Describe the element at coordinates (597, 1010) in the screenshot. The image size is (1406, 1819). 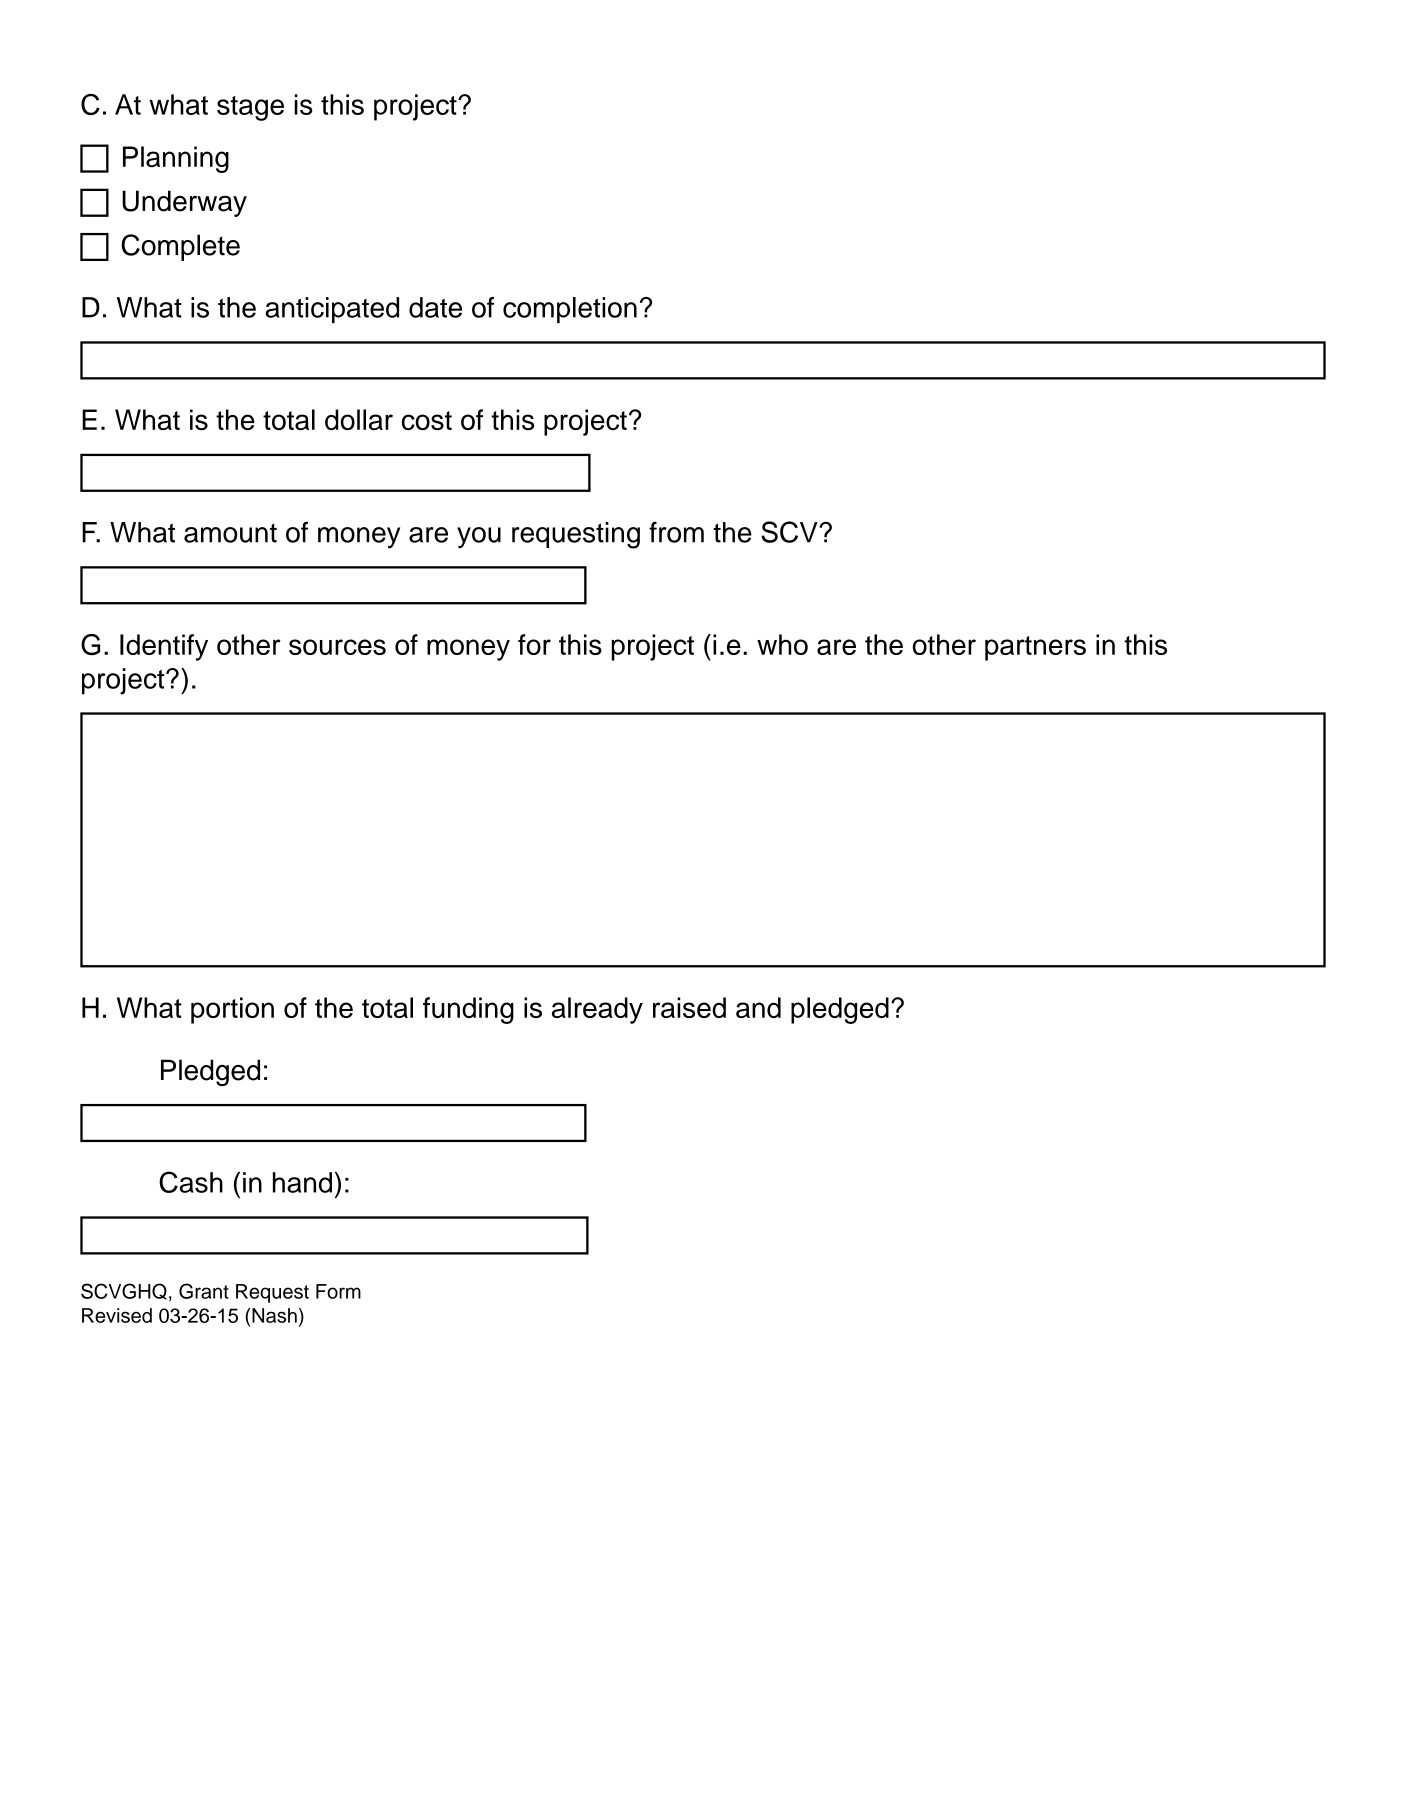
I see `already` at that location.
